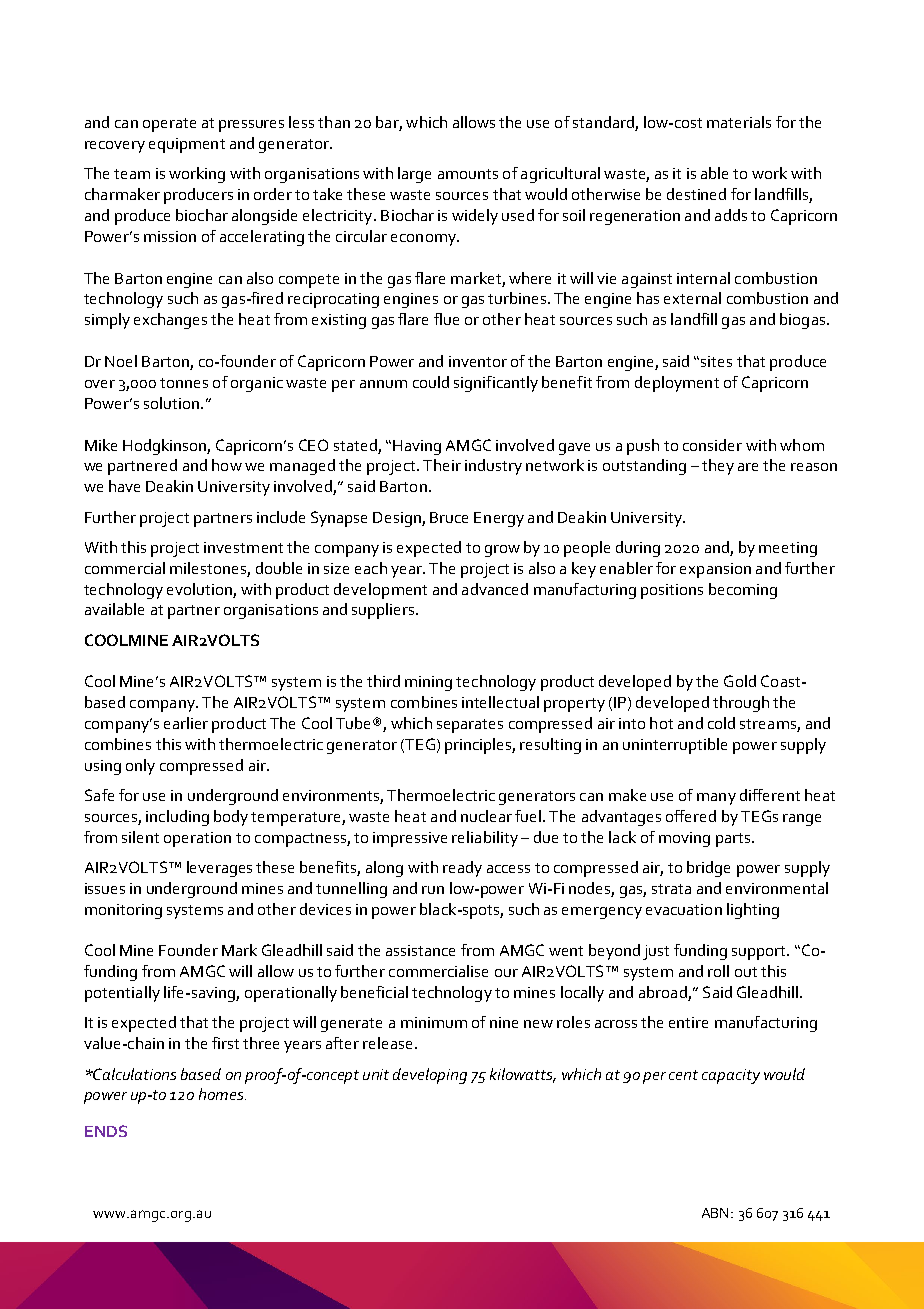  I want to click on Their, so click(442, 465).
